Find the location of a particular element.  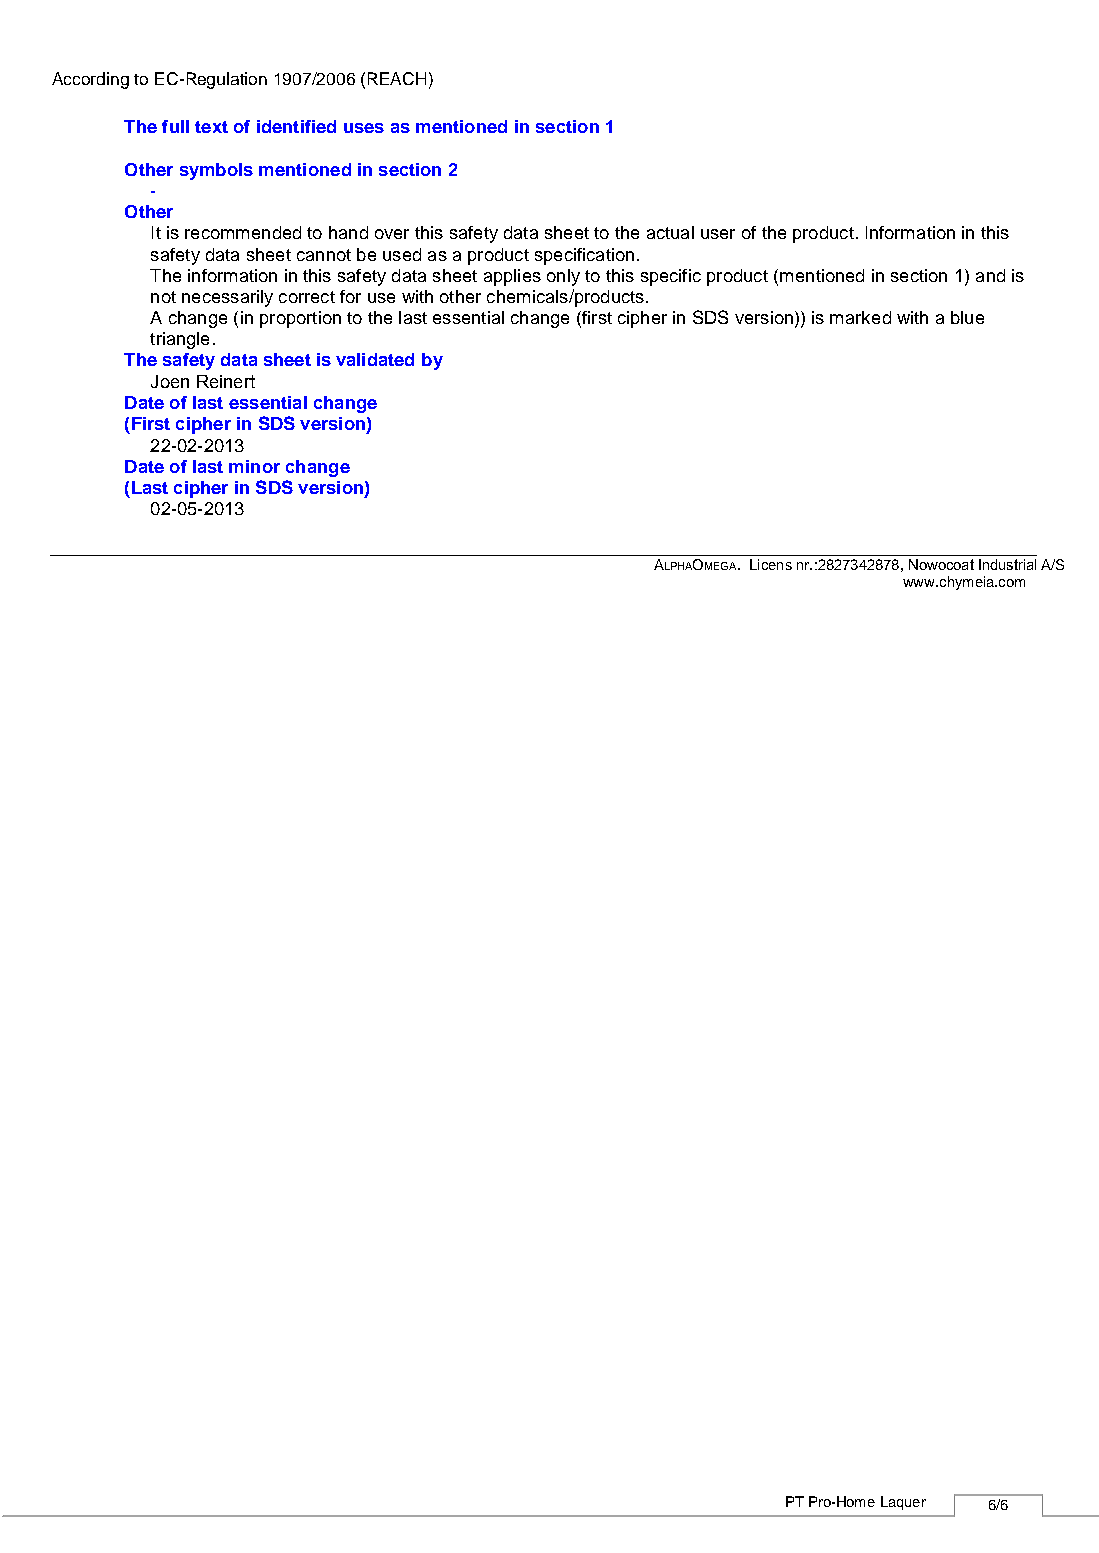

only is located at coordinates (563, 277).
